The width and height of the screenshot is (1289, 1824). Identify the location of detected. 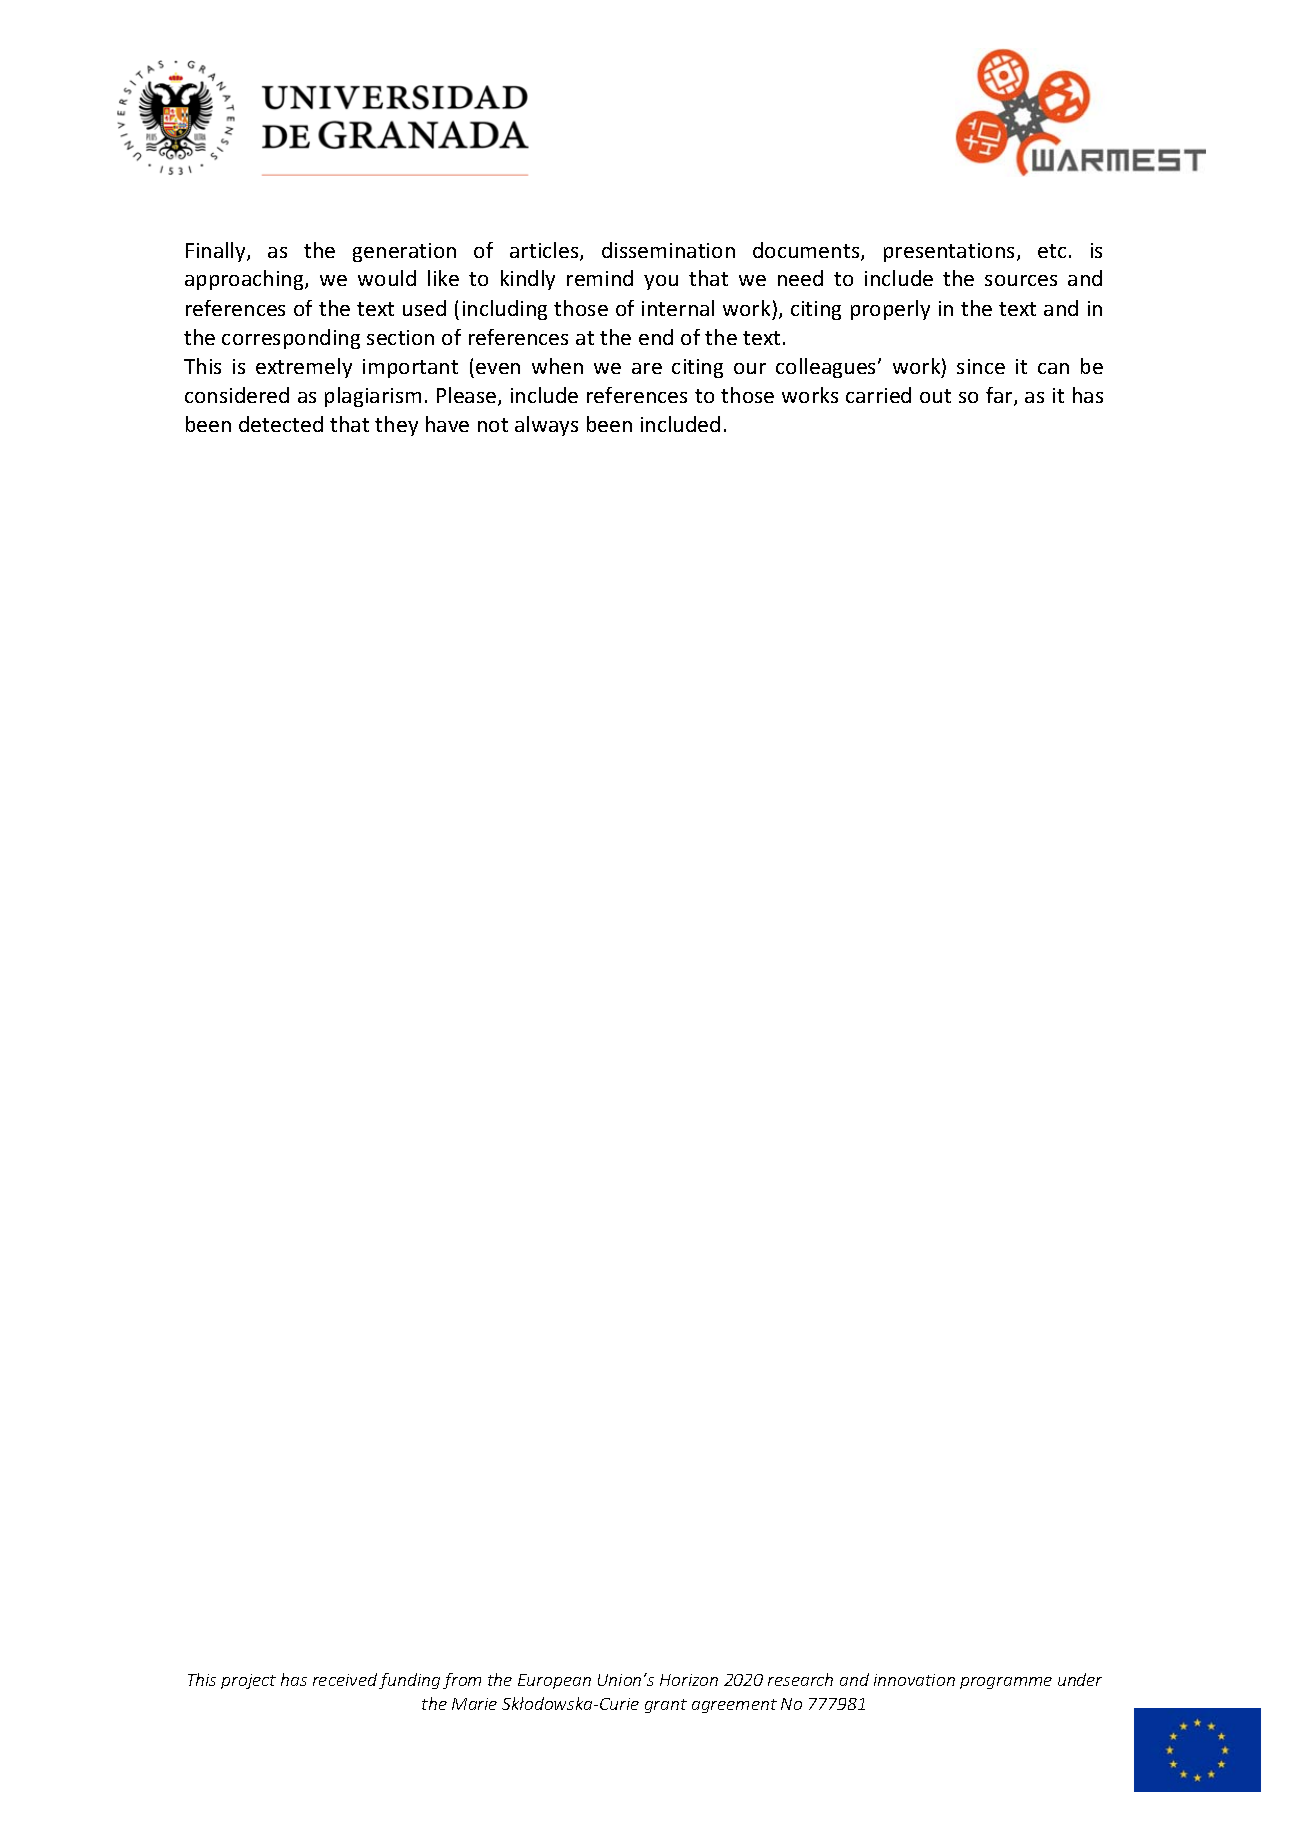
(281, 424).
